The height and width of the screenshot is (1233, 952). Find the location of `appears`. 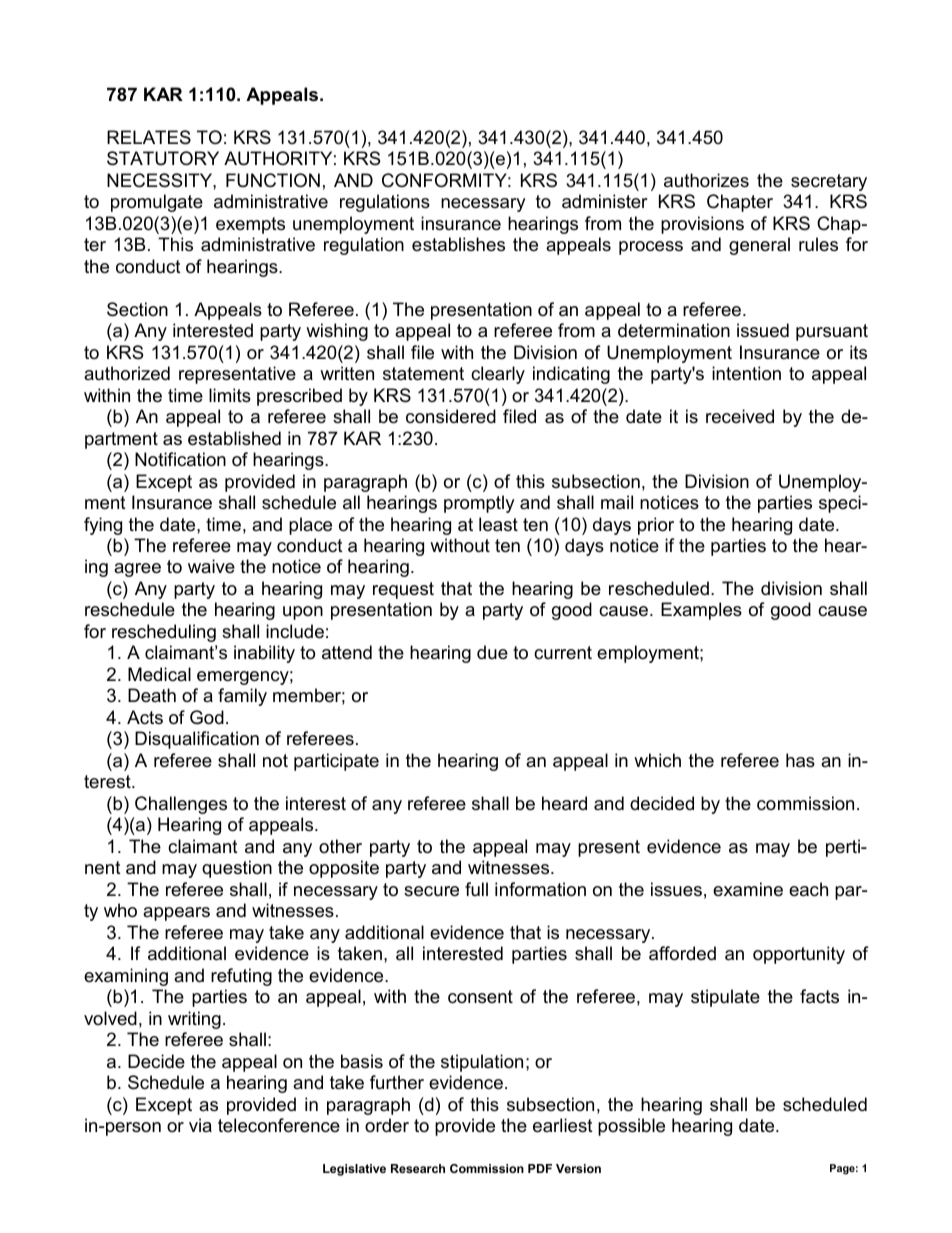

appears is located at coordinates (176, 914).
